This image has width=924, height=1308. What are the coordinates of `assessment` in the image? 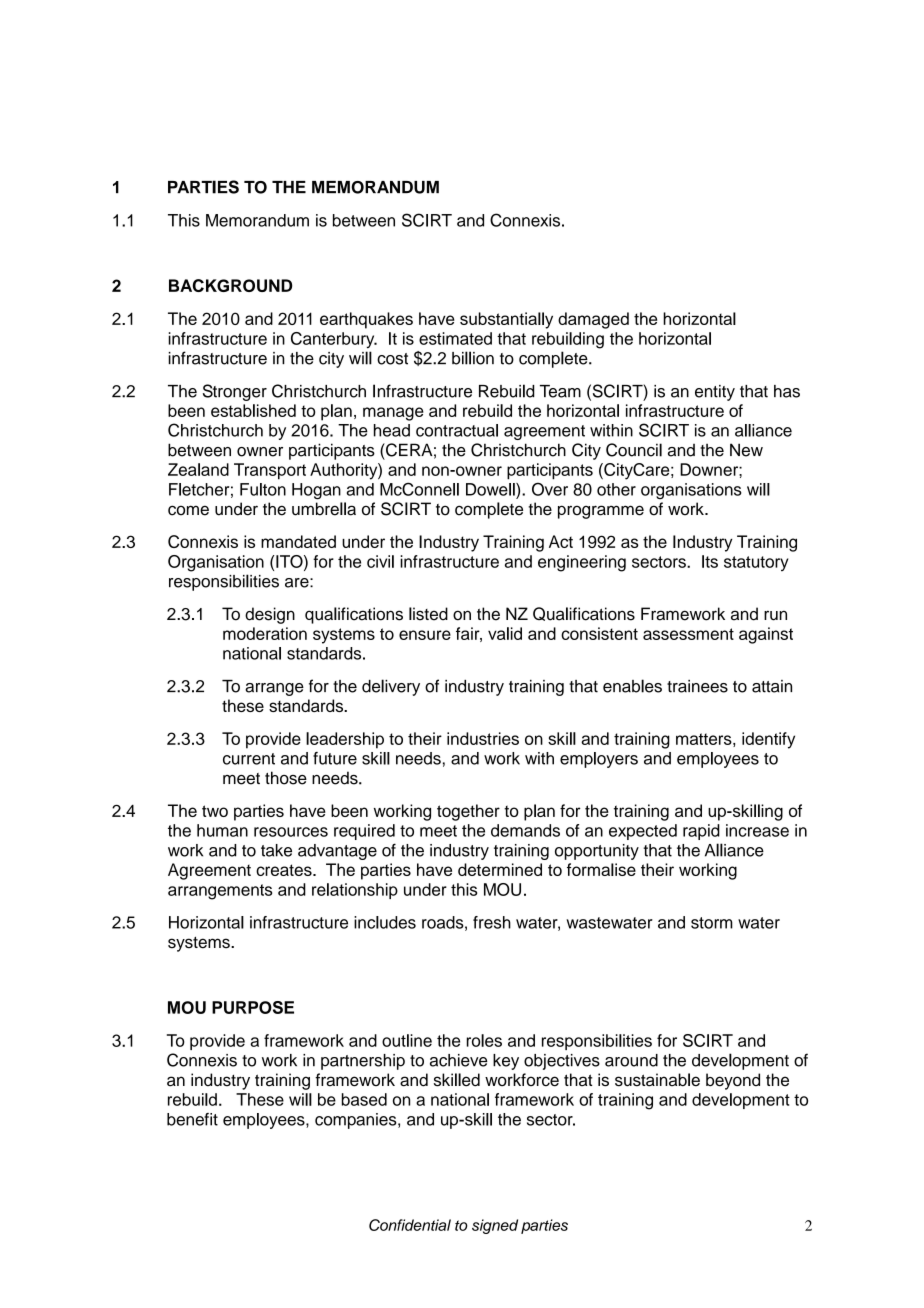 It's located at (688, 634).
